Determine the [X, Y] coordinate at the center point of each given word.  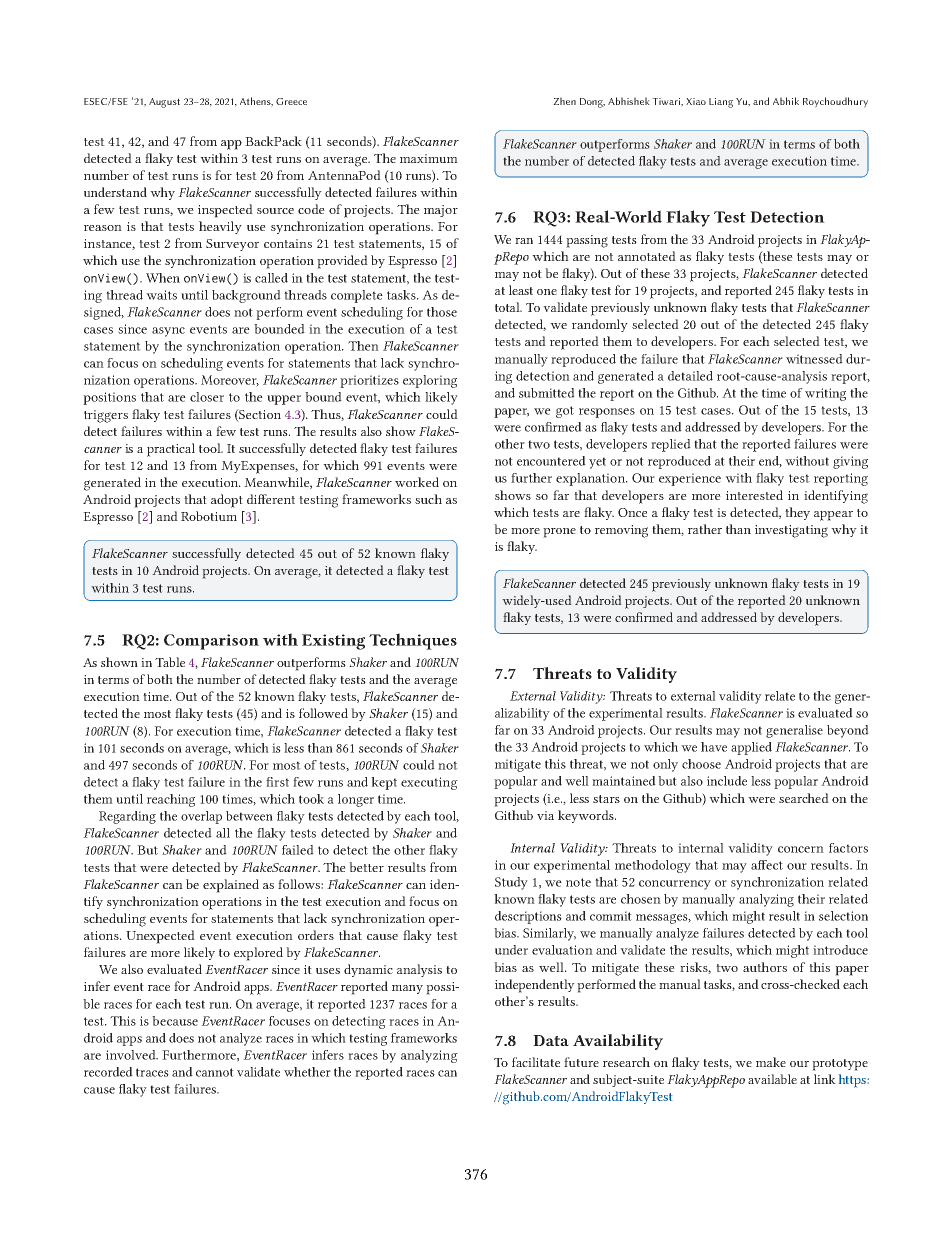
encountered [551, 461]
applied [751, 748]
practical [171, 450]
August [164, 103]
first [277, 782]
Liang [721, 103]
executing [429, 783]
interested [754, 495]
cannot [215, 1072]
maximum [429, 158]
